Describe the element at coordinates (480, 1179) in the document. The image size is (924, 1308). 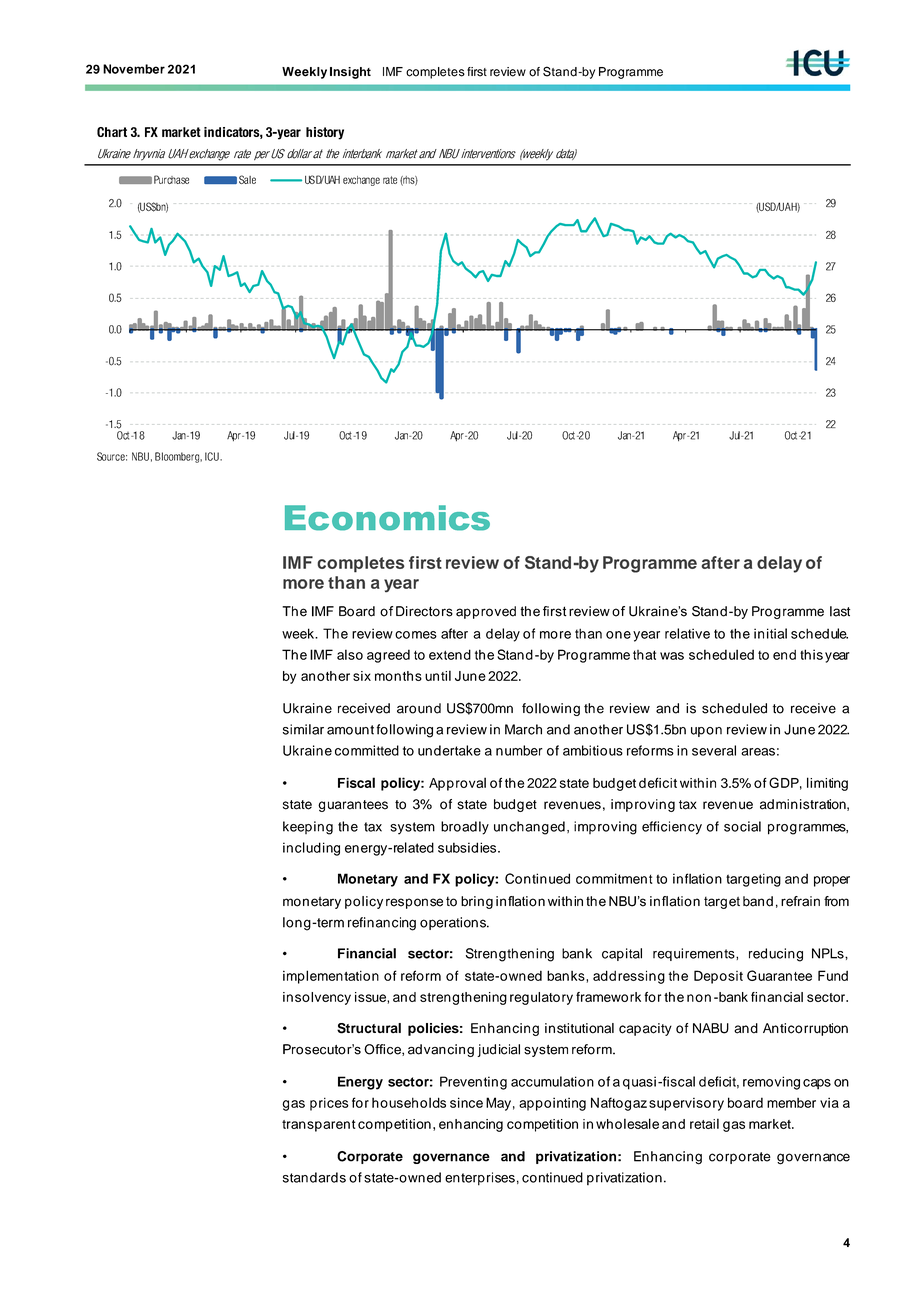
I see `enterprises` at that location.
